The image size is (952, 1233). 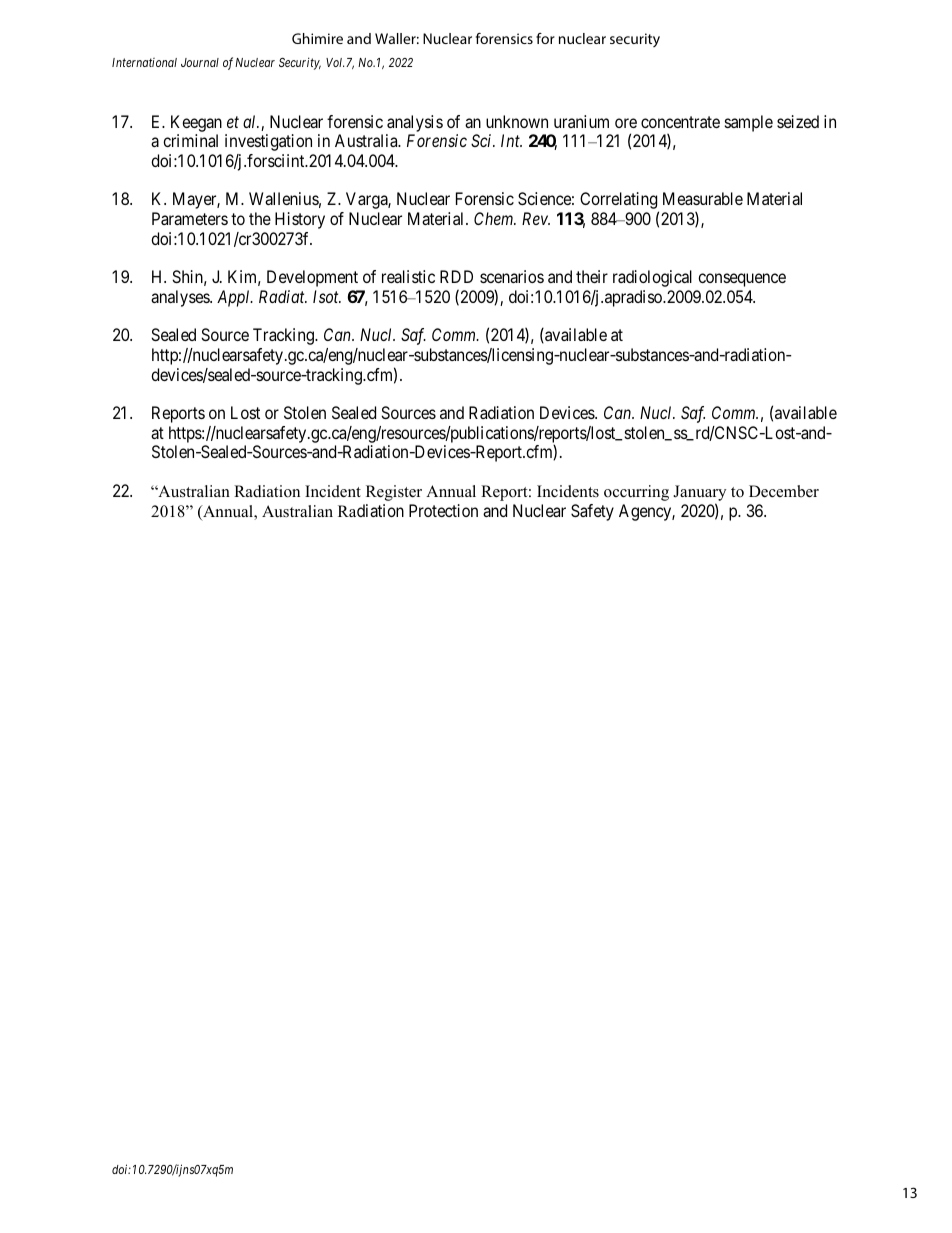 What do you see at coordinates (181, 298) in the screenshot?
I see `analyses` at bounding box center [181, 298].
